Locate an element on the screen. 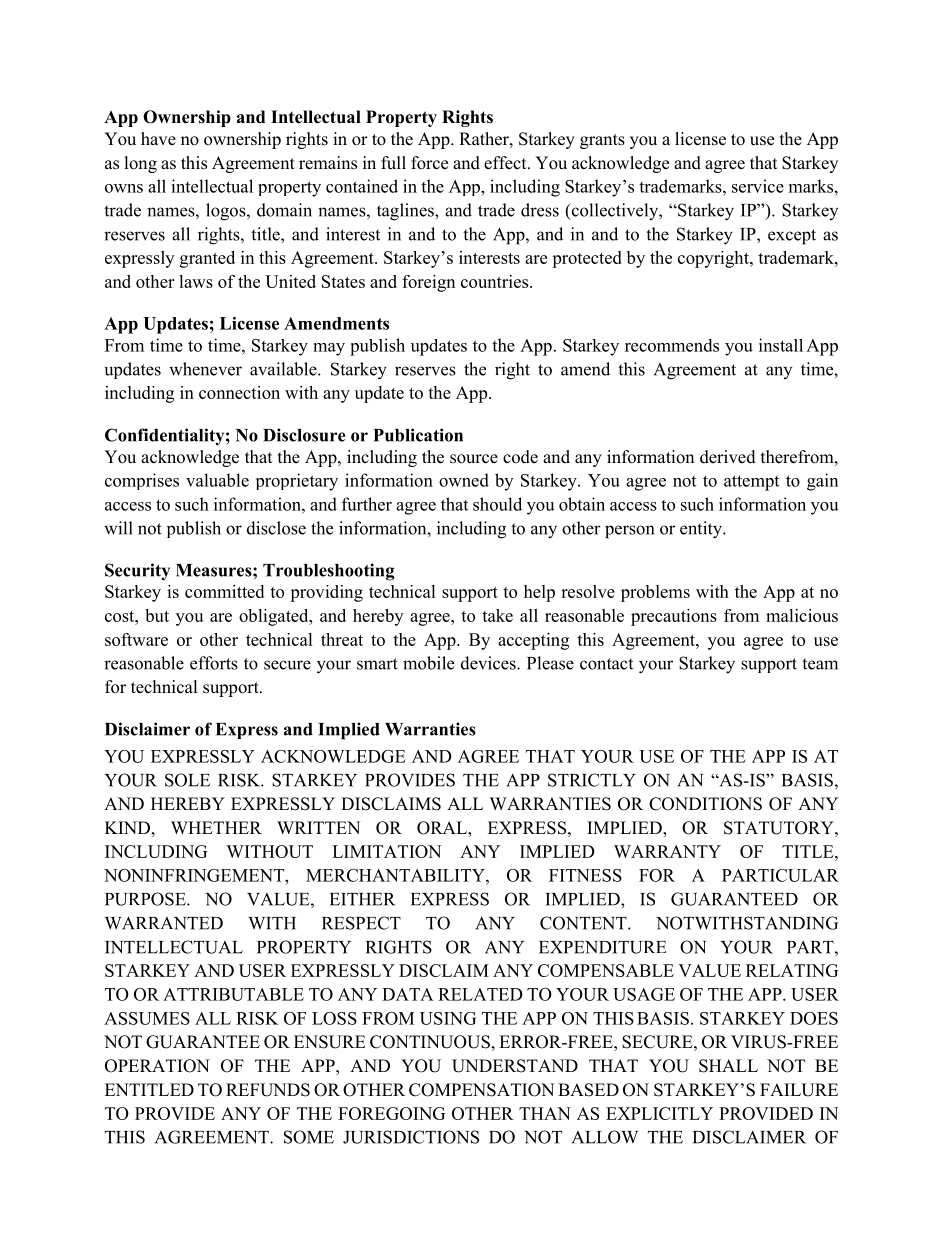 This screenshot has width=952, height=1233. SHALL is located at coordinates (728, 1066).
